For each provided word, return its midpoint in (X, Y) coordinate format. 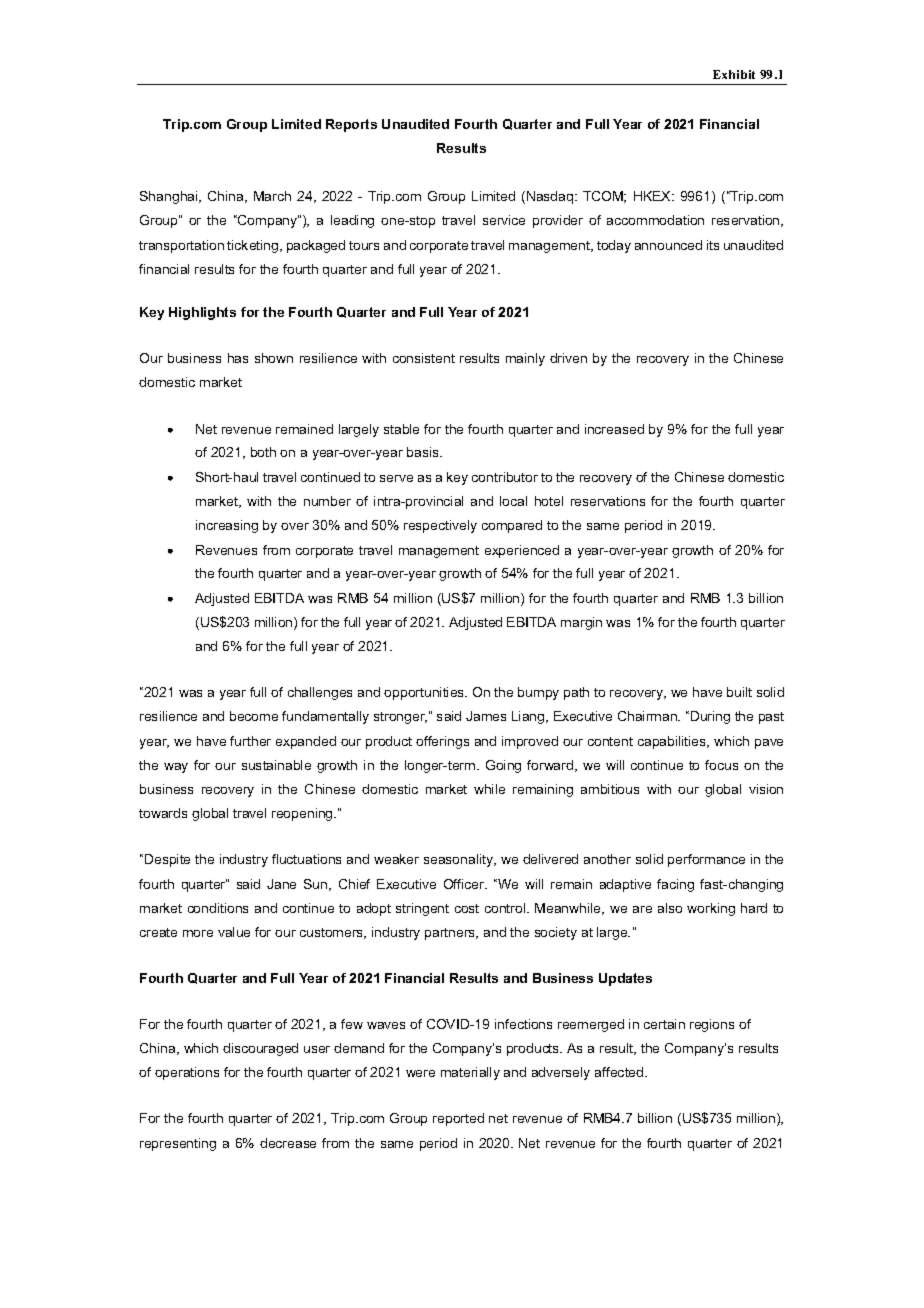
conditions (218, 908)
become (254, 716)
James (486, 716)
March (272, 196)
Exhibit (734, 74)
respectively (440, 526)
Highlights (202, 313)
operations (187, 1073)
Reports (351, 125)
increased (614, 429)
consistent (424, 358)
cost (467, 908)
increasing (227, 526)
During (710, 717)
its (713, 245)
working (711, 909)
